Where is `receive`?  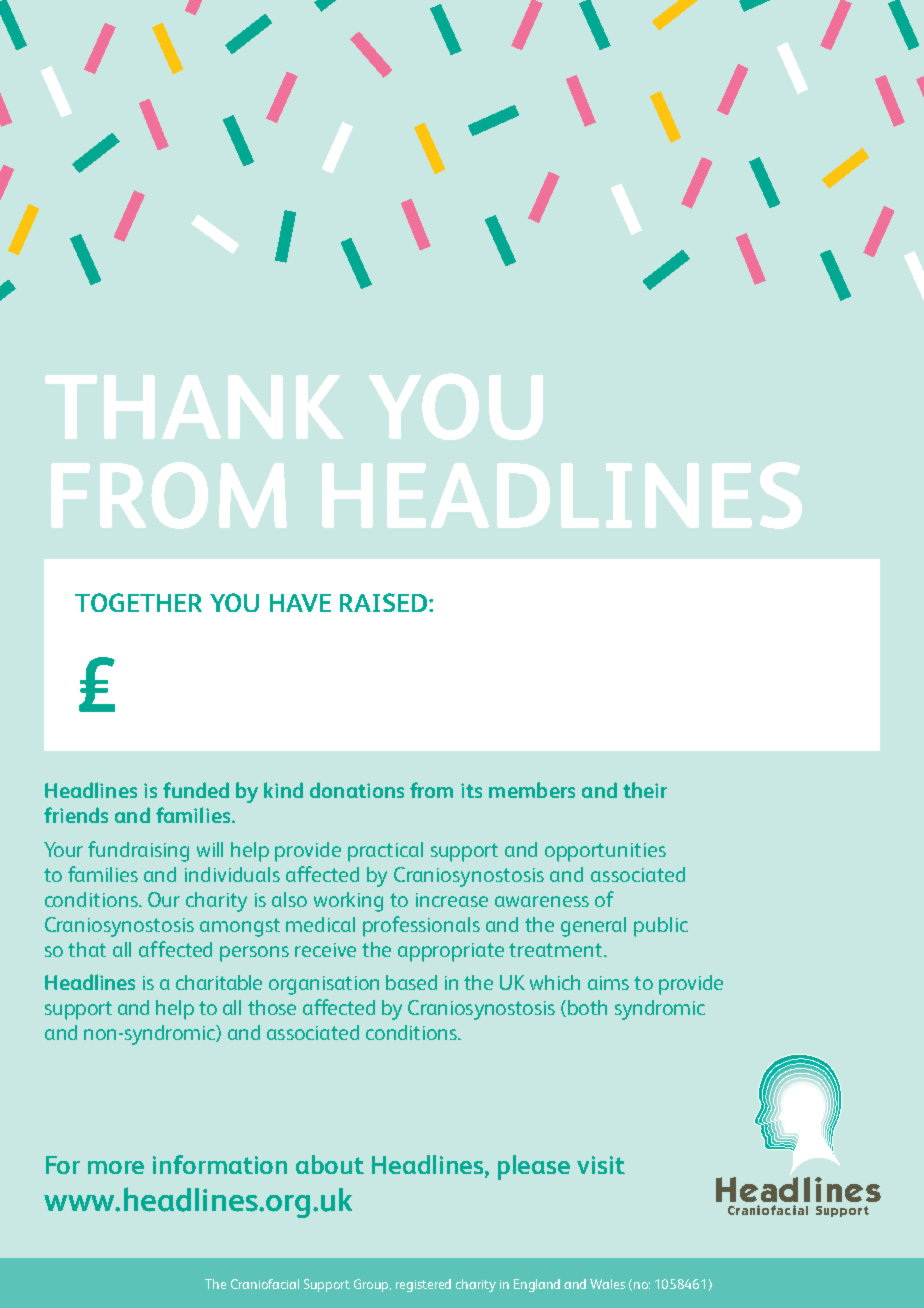
receive is located at coordinates (325, 950).
